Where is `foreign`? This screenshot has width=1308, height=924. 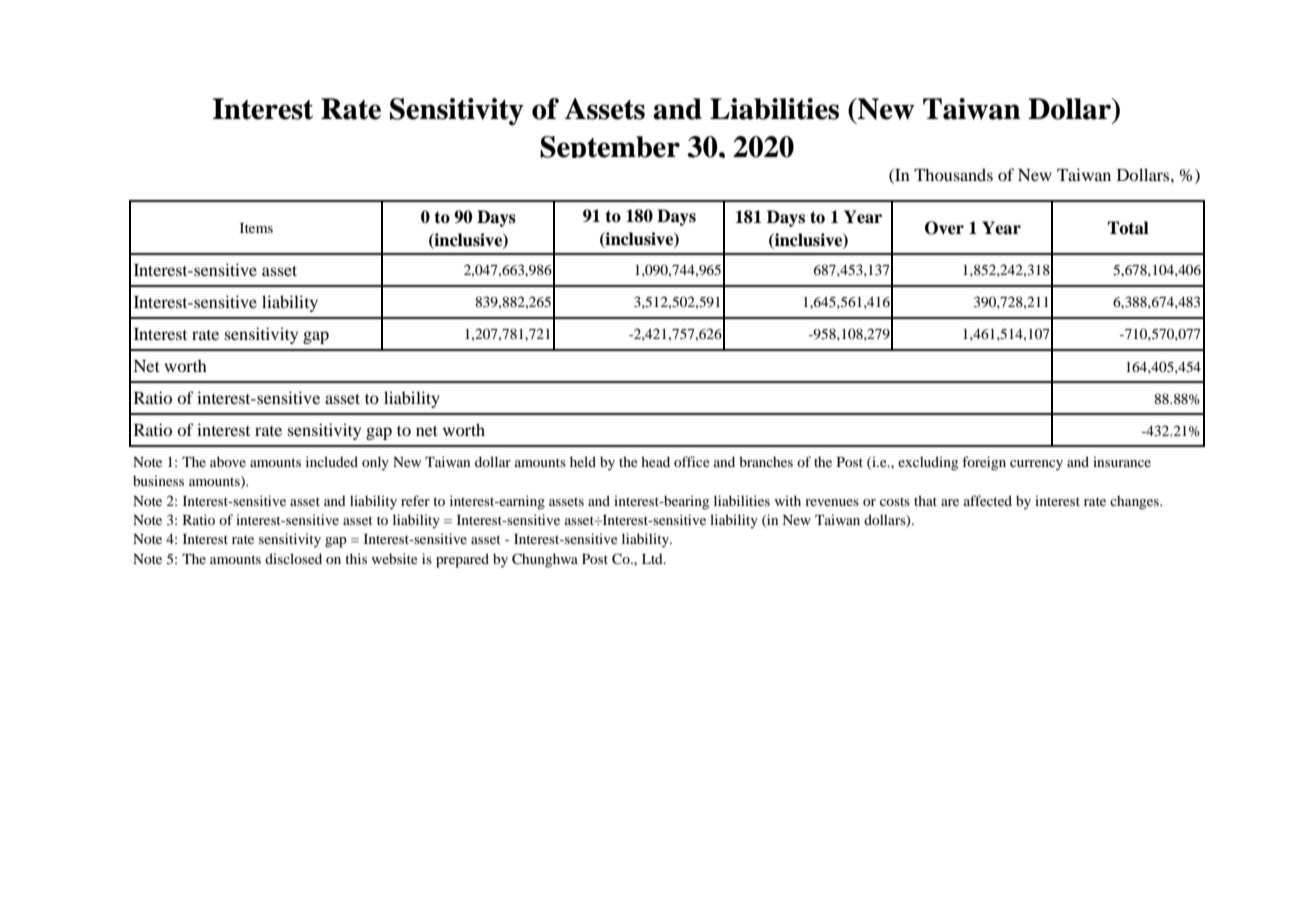 foreign is located at coordinates (984, 463).
